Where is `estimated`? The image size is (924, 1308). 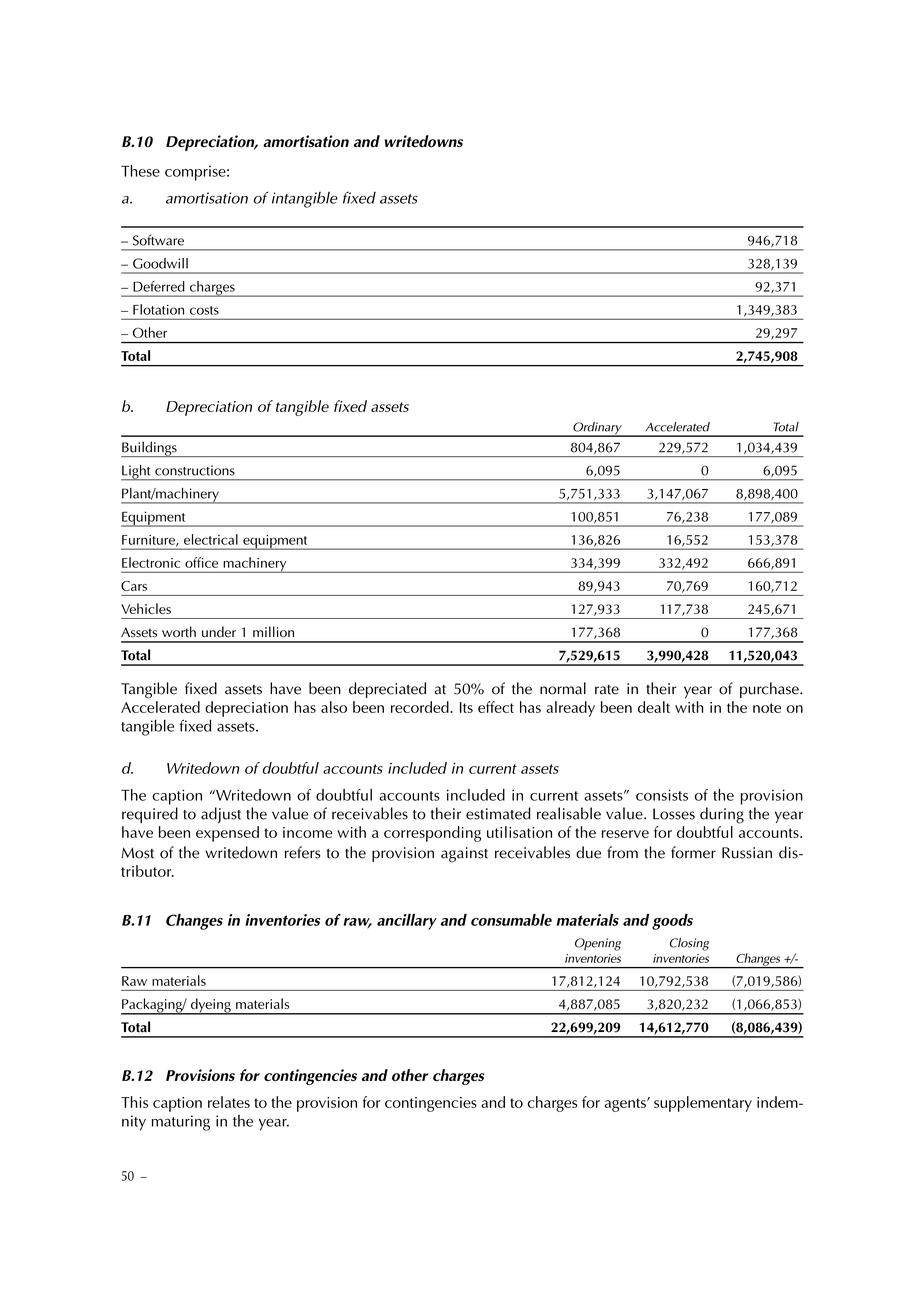 estimated is located at coordinates (498, 813).
